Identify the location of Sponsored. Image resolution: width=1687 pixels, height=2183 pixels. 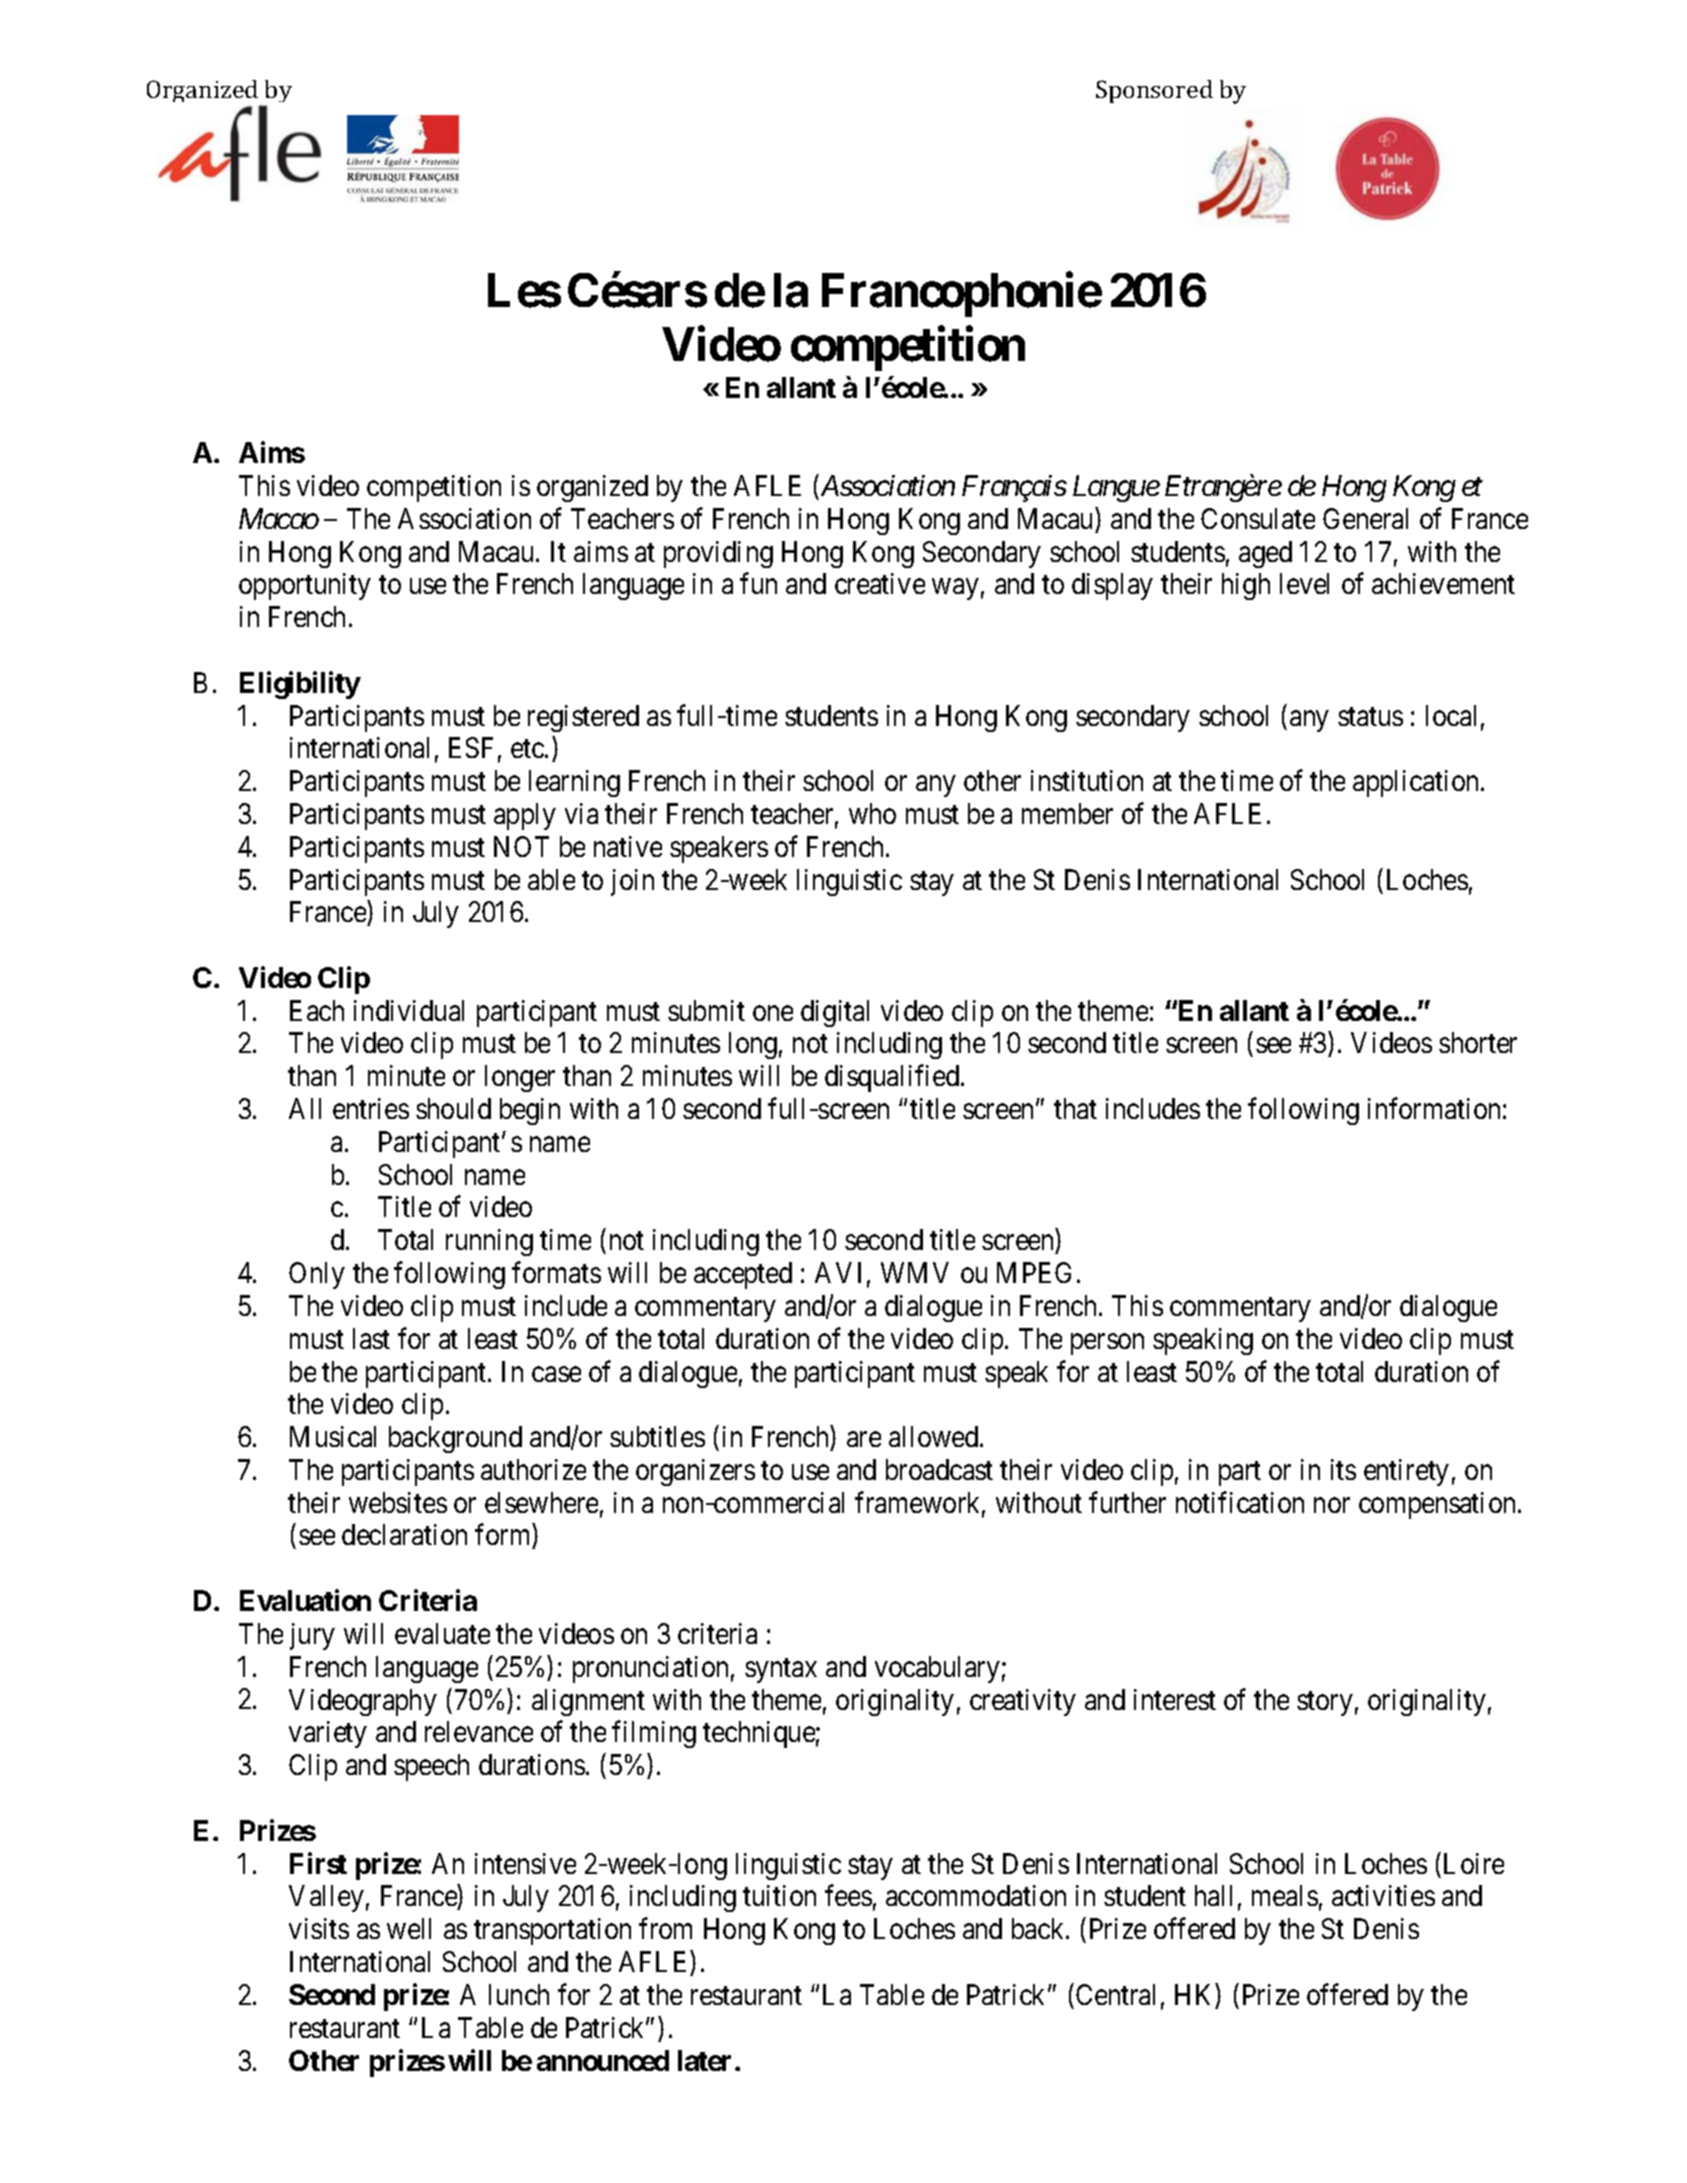
(1154, 91).
